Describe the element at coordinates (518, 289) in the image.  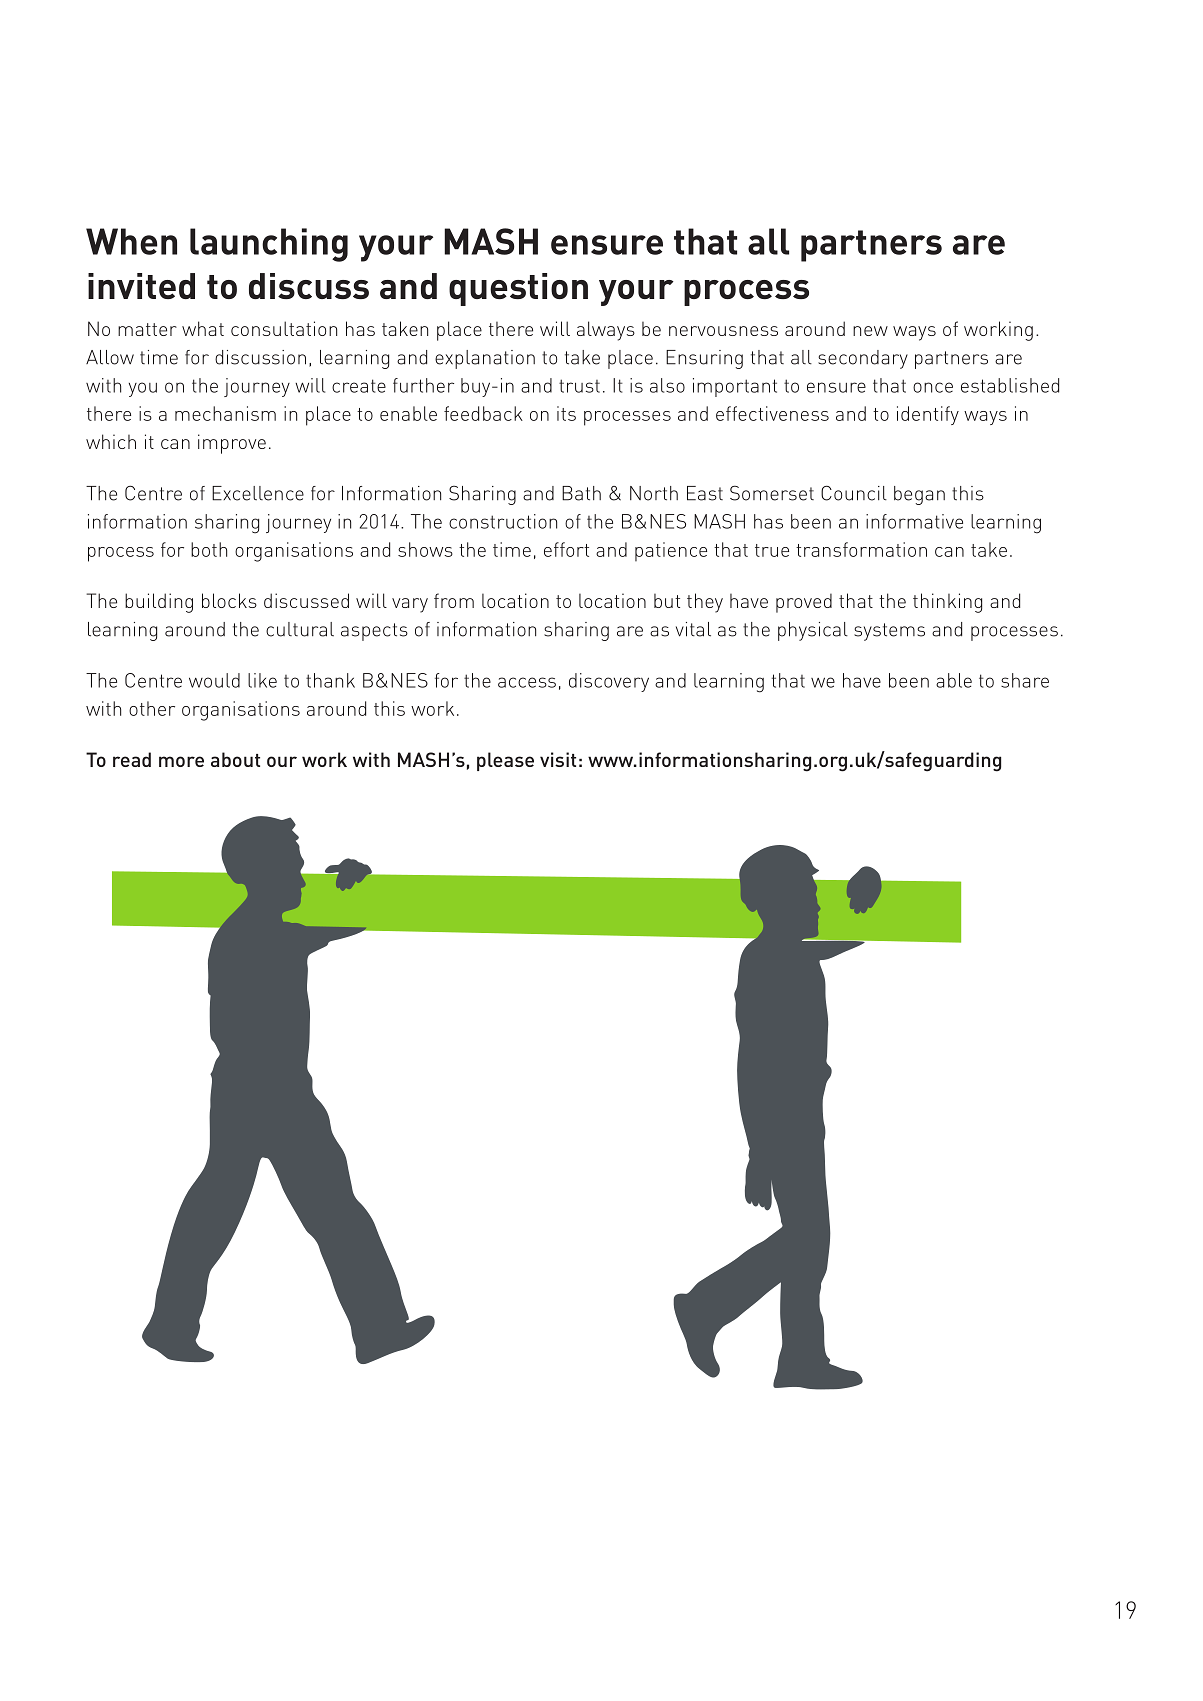
I see `question` at that location.
